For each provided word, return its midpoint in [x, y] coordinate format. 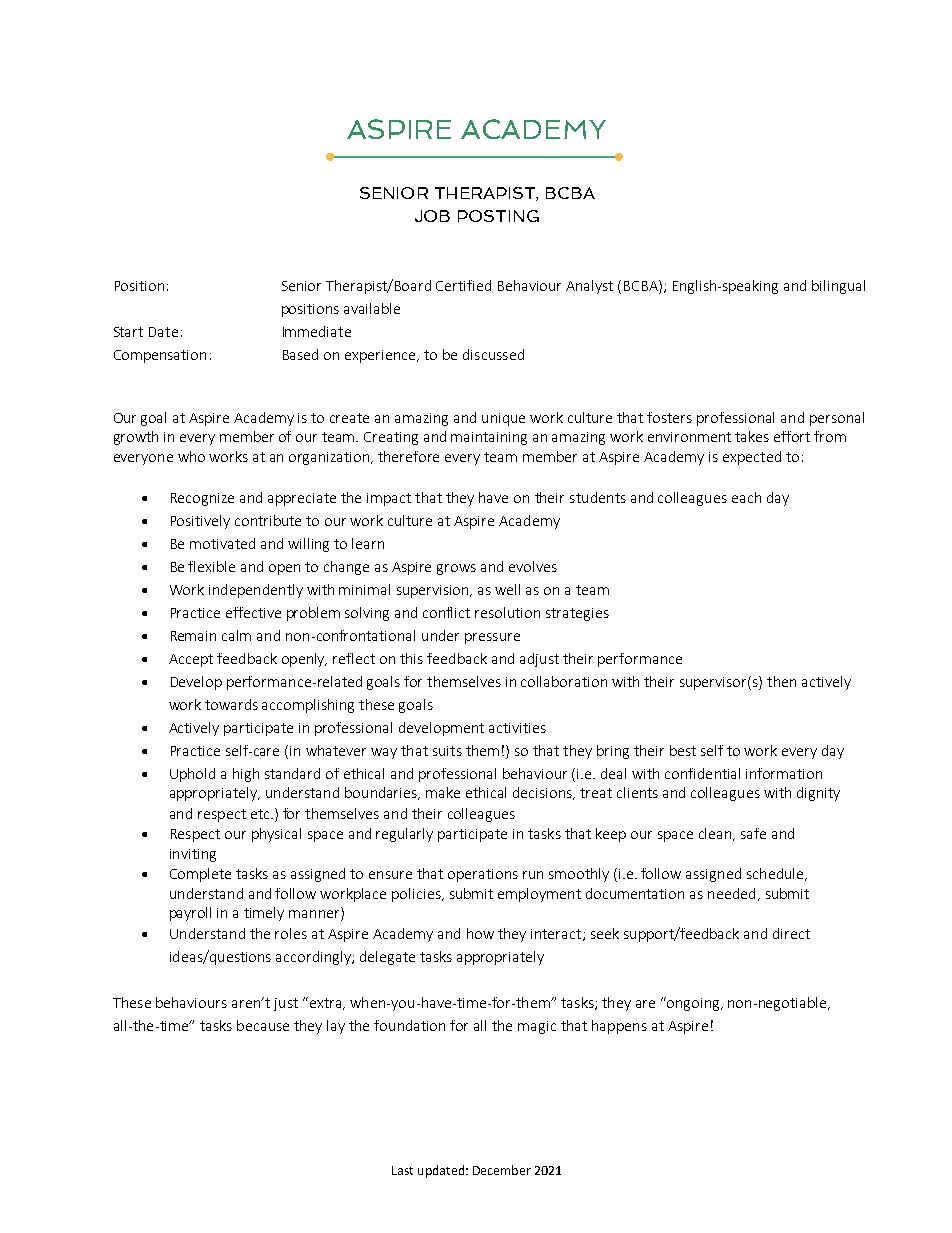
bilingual [838, 287]
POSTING [498, 216]
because [263, 1025]
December [502, 1170]
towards [231, 704]
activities [517, 728]
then [781, 681]
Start [128, 332]
